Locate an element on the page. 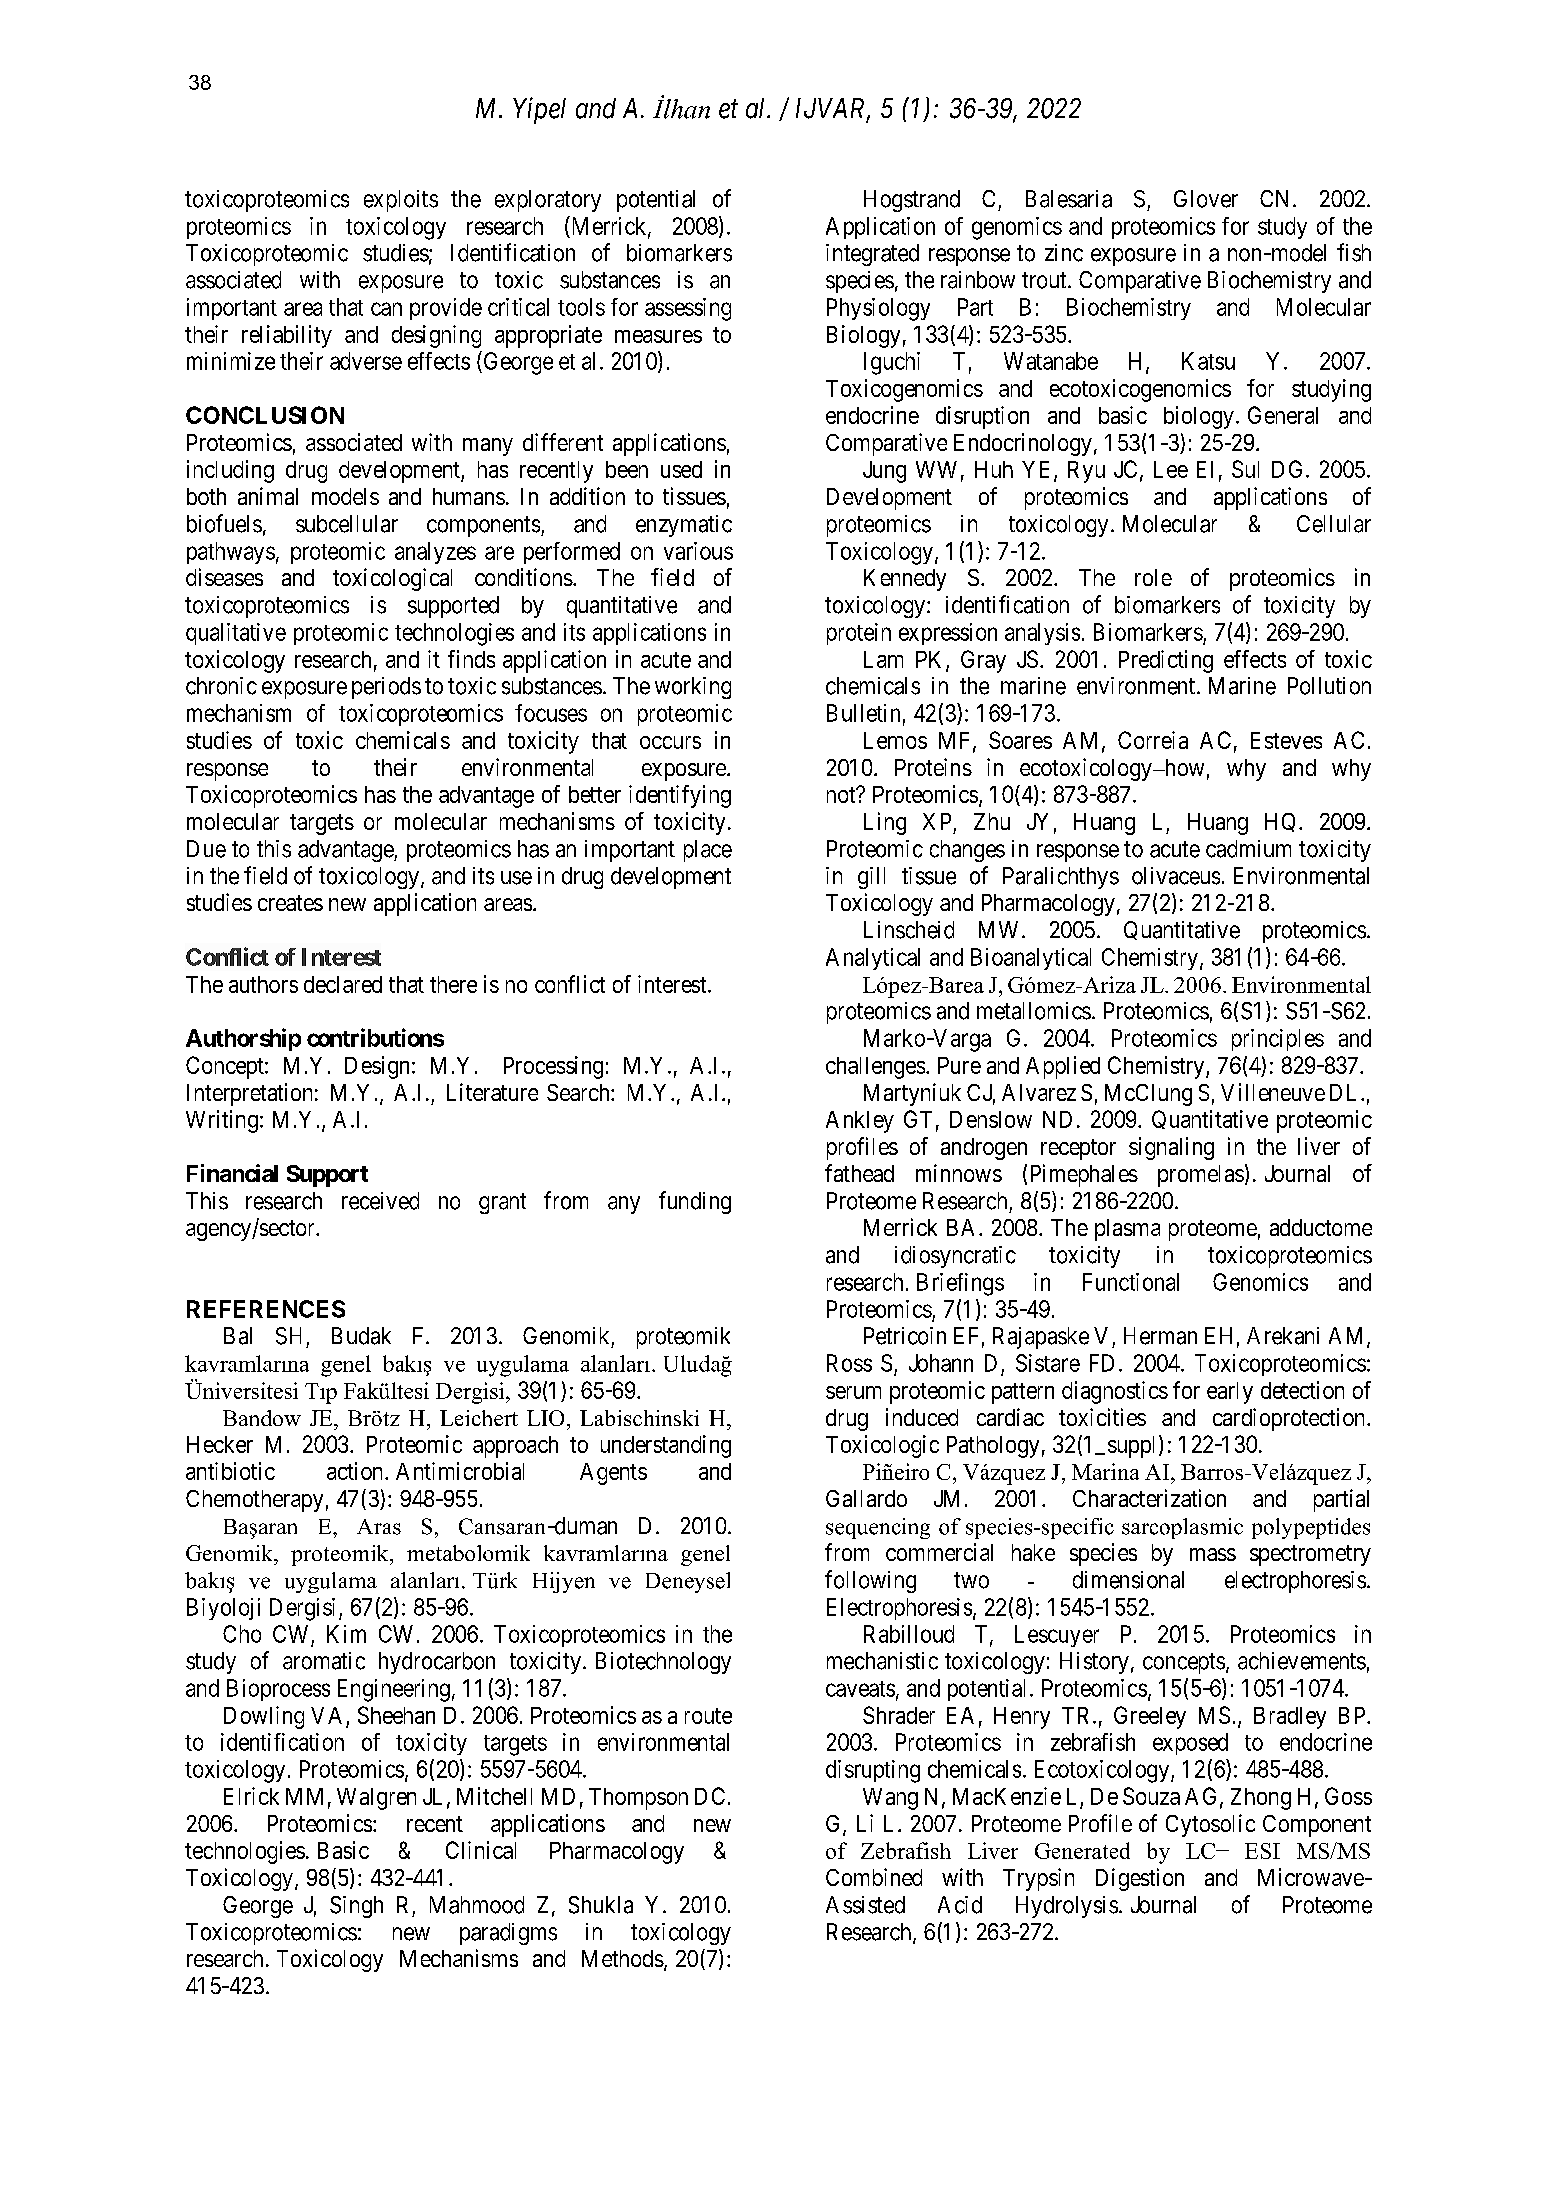 The image size is (1557, 2202). integrated is located at coordinates (872, 255).
